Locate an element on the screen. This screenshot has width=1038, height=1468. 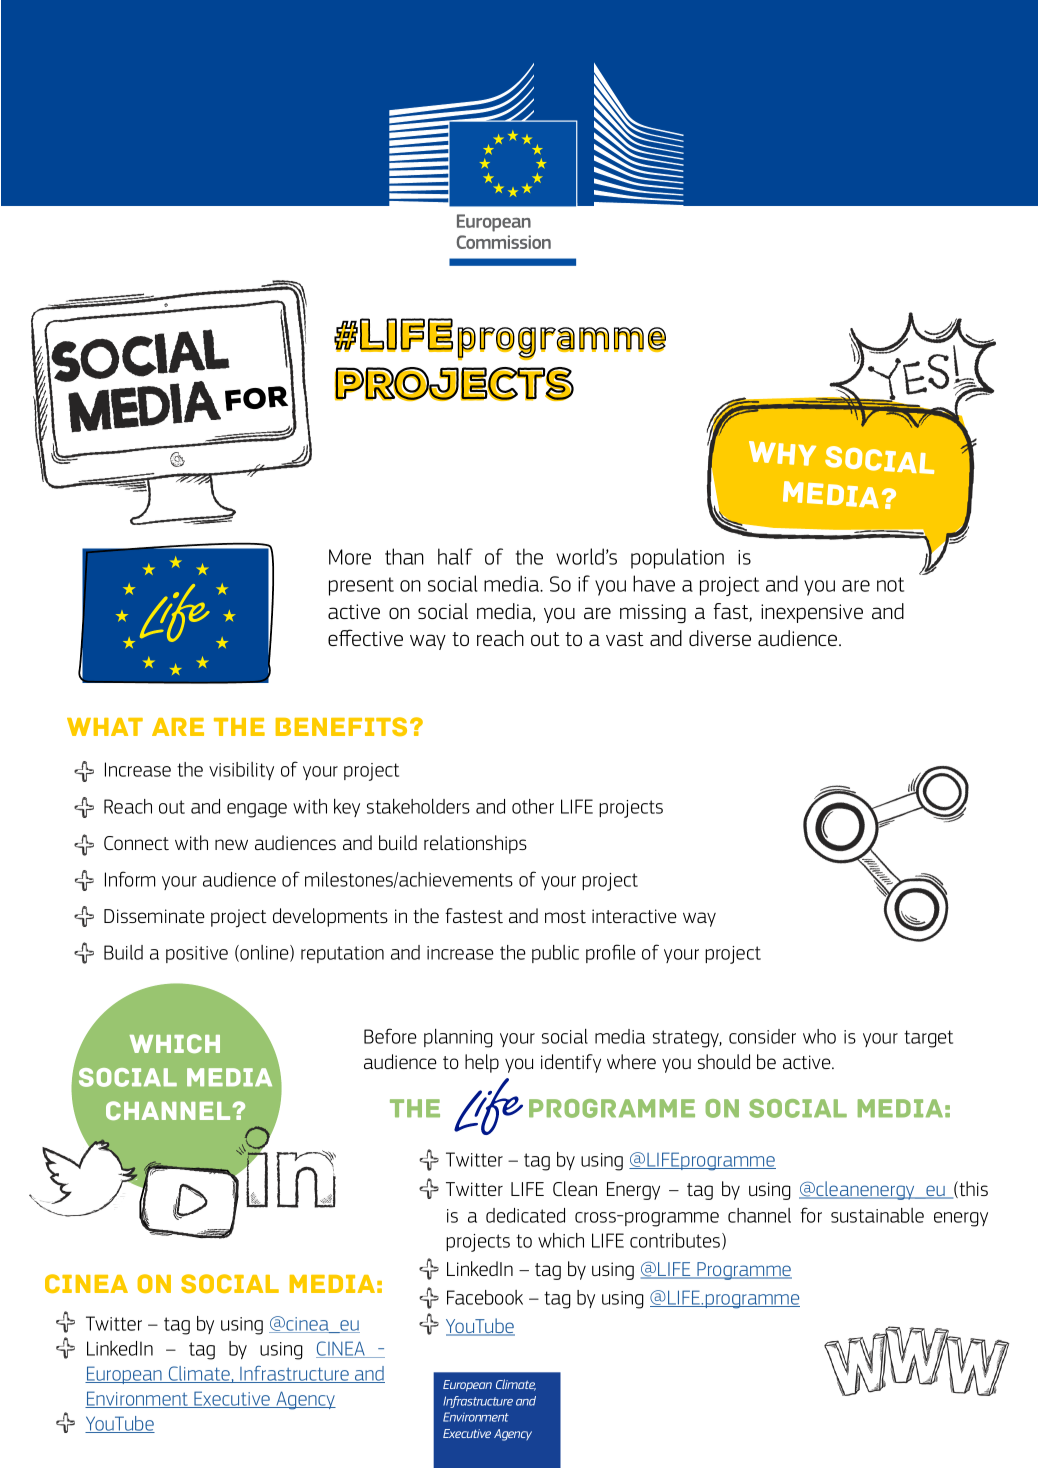
More is located at coordinates (350, 557).
